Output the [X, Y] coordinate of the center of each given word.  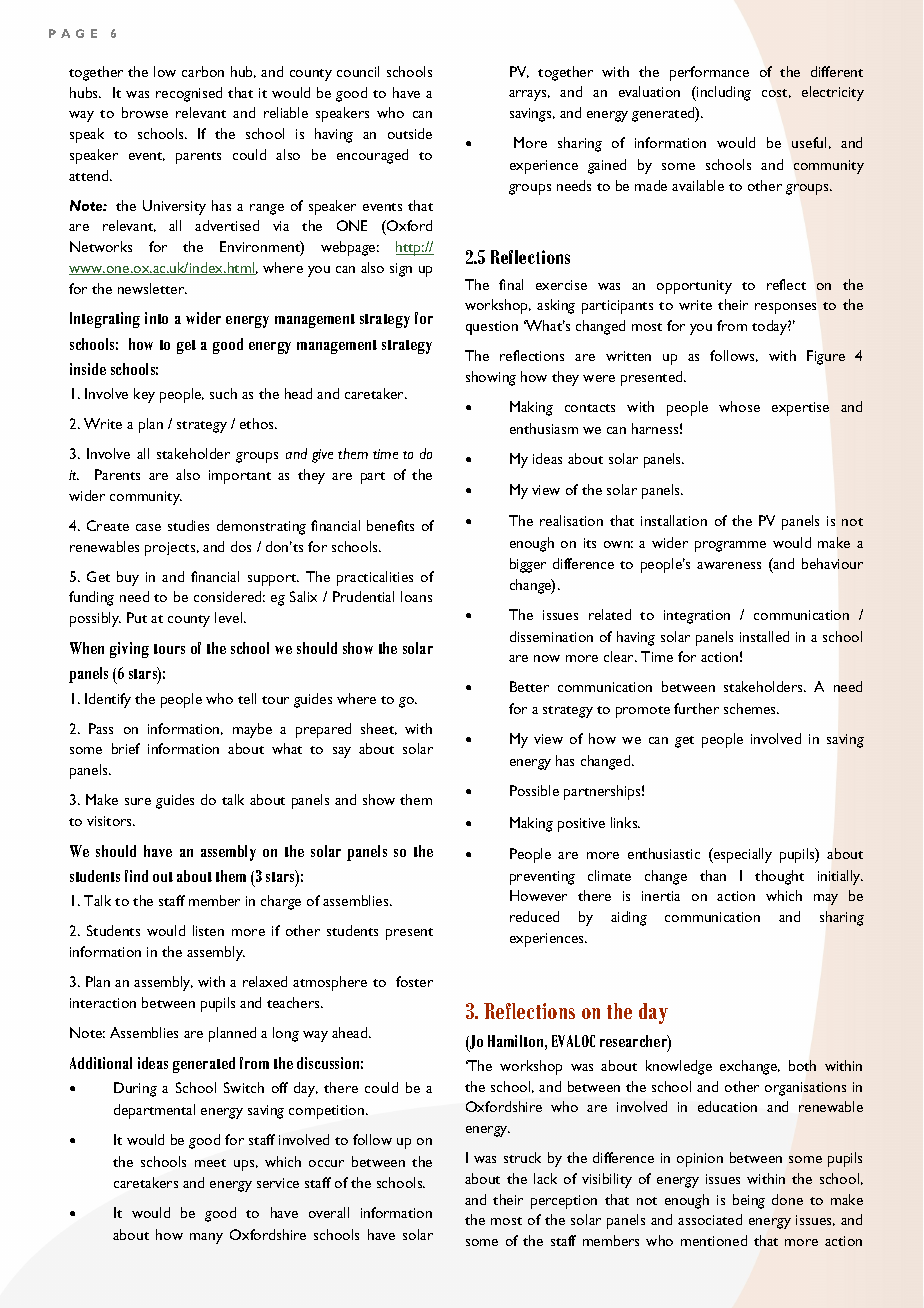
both [802, 1065]
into [156, 318]
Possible [534, 790]
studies [188, 525]
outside [410, 133]
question [492, 328]
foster [414, 981]
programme [730, 546]
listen [208, 930]
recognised [189, 94]
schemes [751, 708]
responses [785, 308]
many [206, 1238]
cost [776, 93]
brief [126, 748]
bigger [528, 565]
